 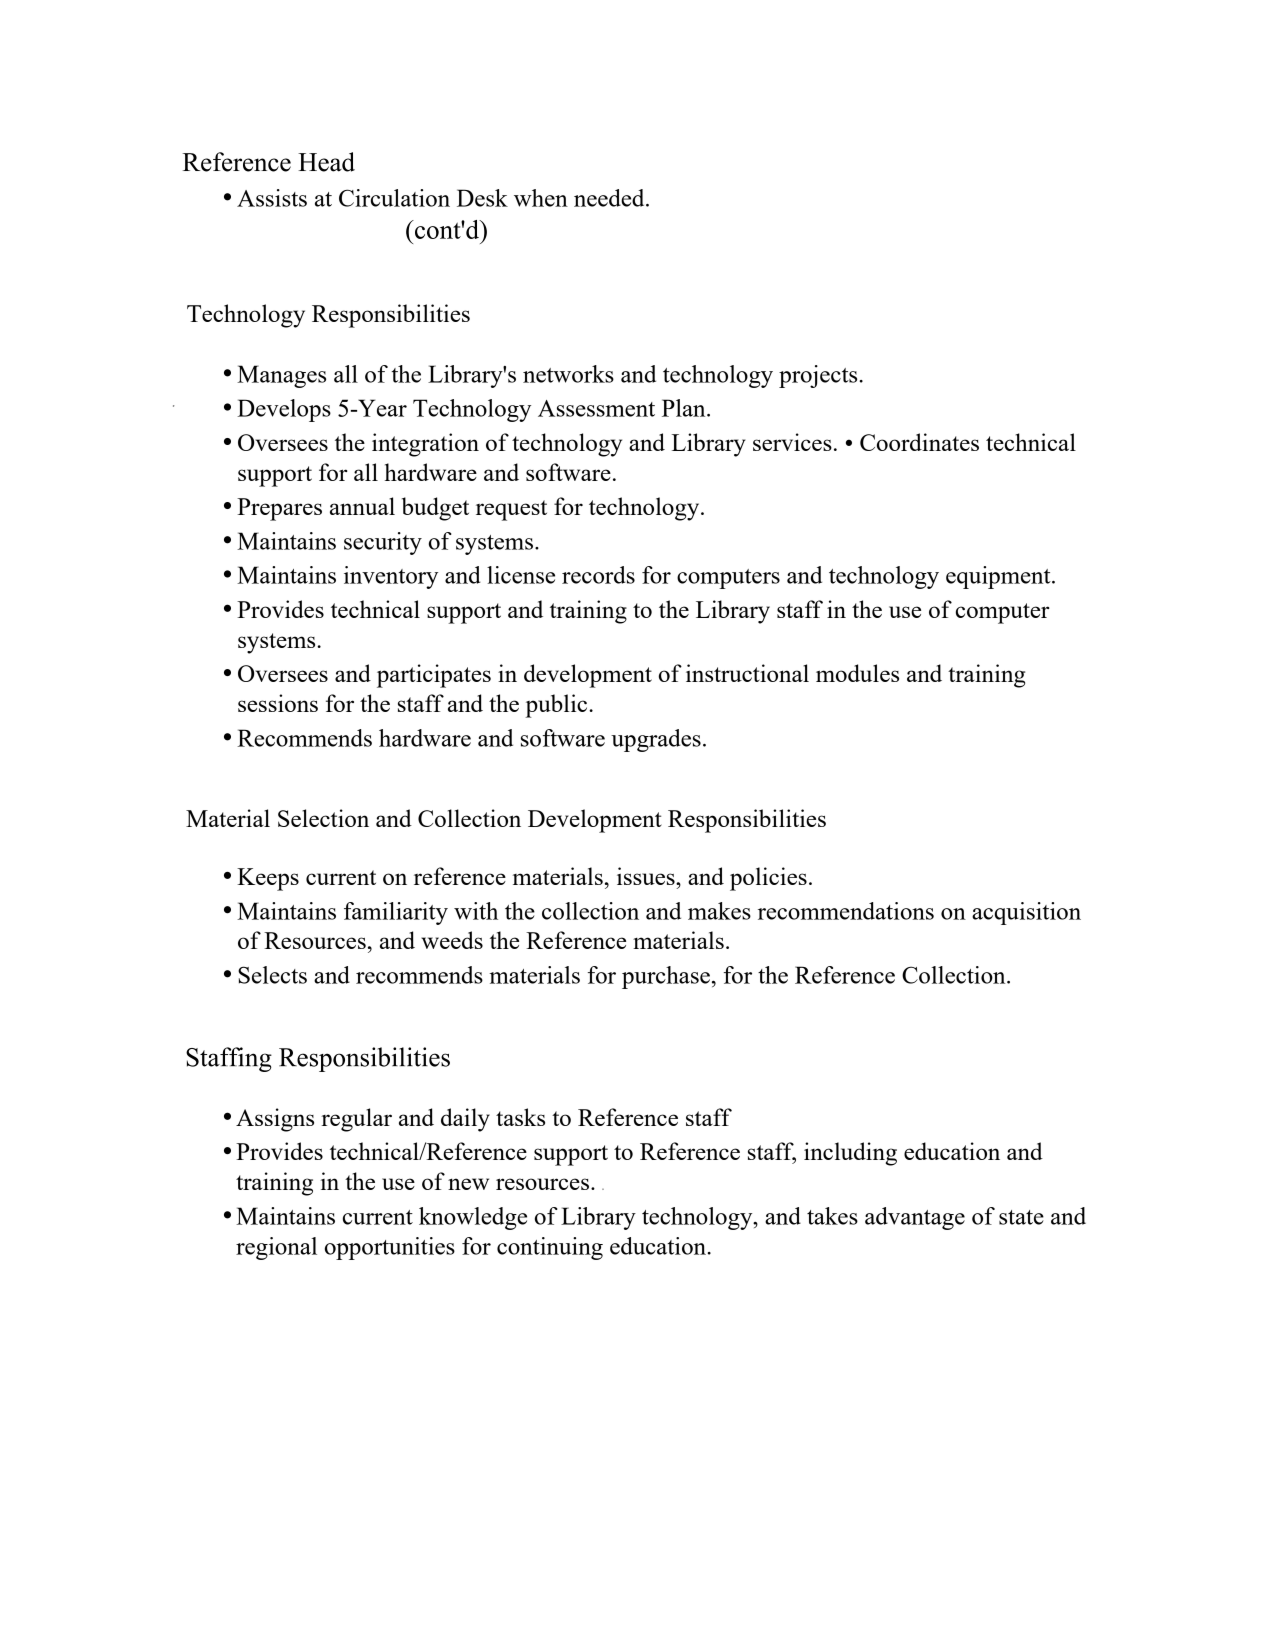 I want to click on projects, so click(x=819, y=376).
